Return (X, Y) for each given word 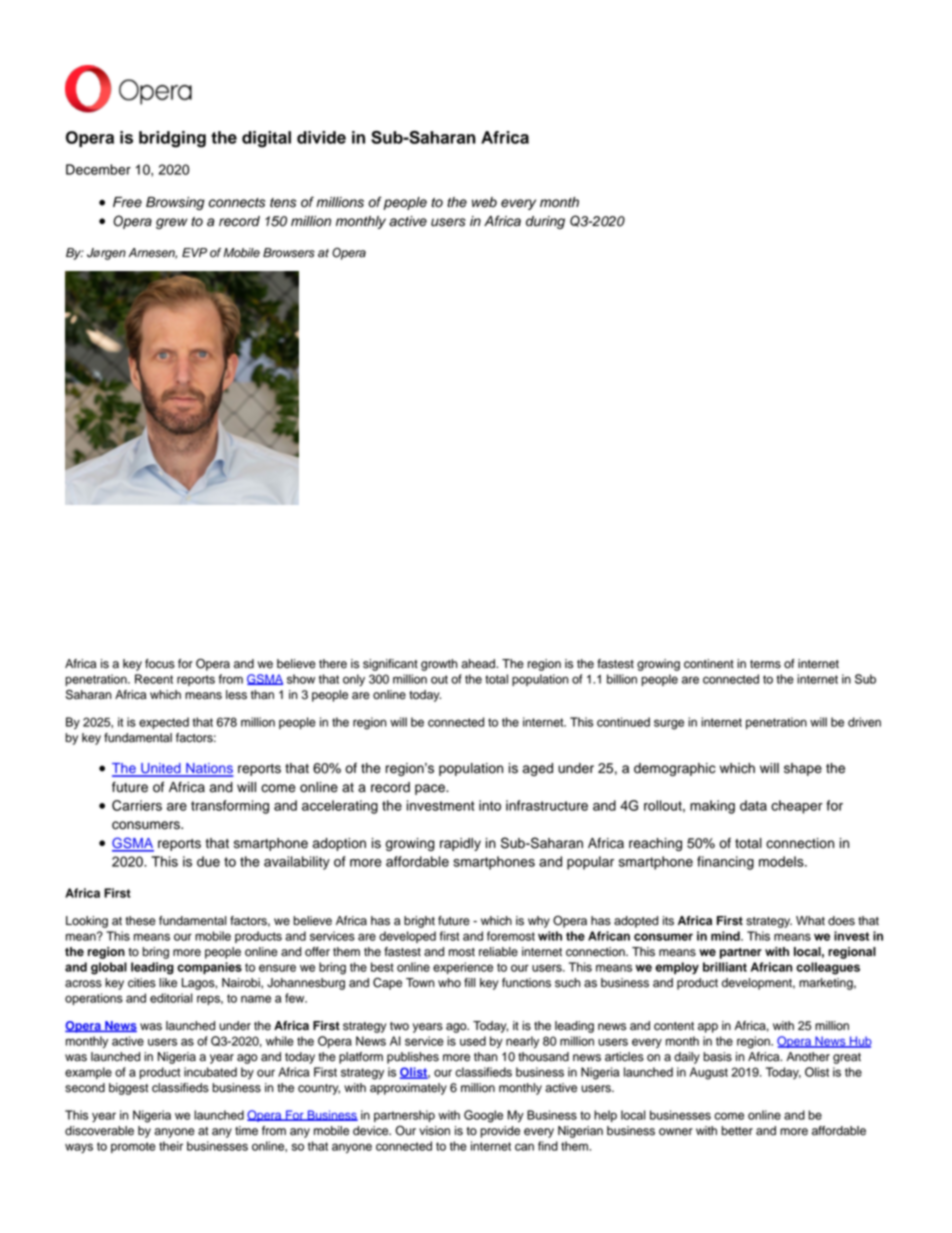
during (545, 222)
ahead (479, 664)
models (782, 861)
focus (160, 664)
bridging (172, 139)
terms (765, 664)
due (208, 861)
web (484, 202)
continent (709, 664)
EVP (194, 252)
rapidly (460, 844)
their (171, 1146)
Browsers (289, 253)
